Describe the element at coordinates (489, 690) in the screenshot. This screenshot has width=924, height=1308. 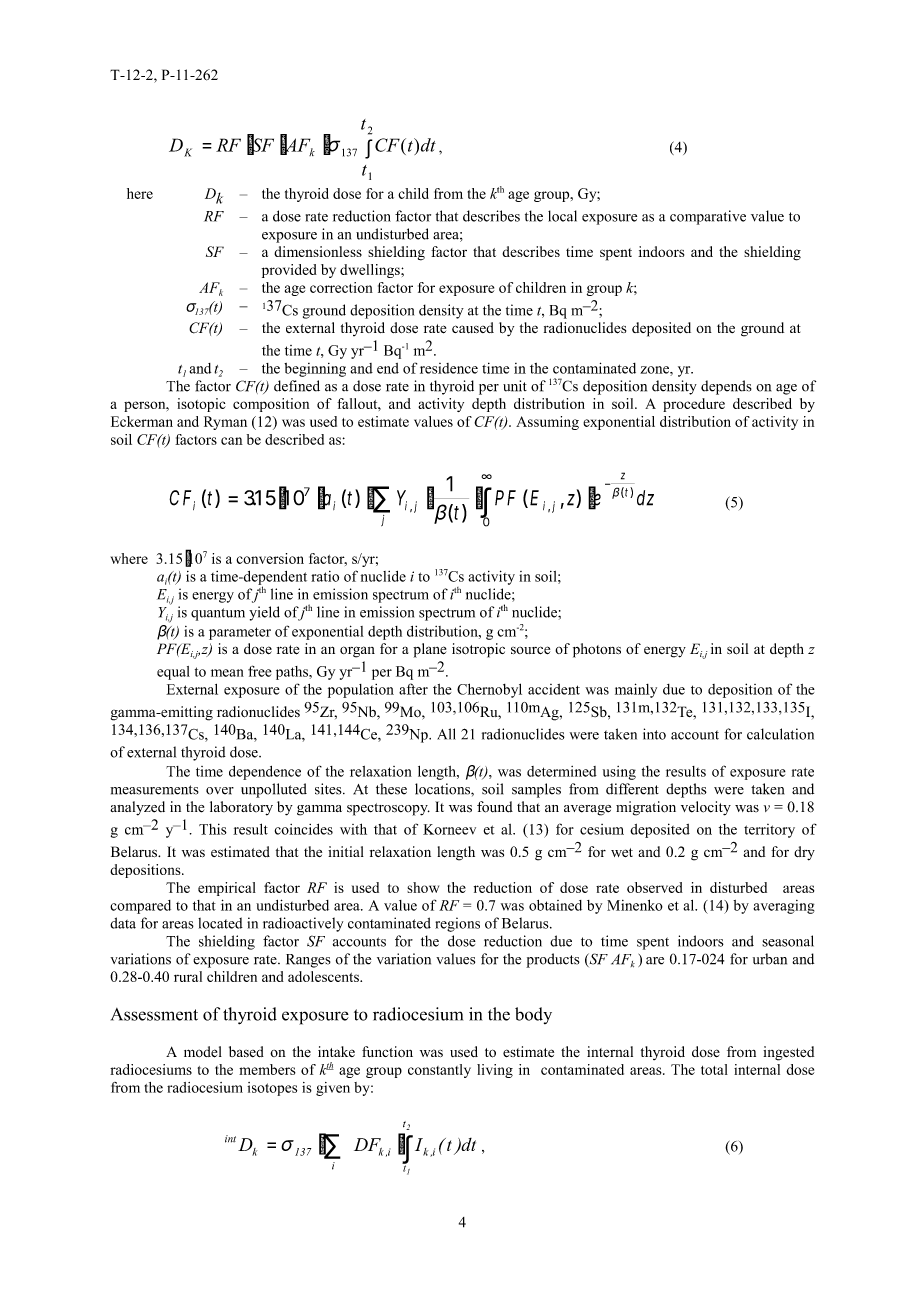
I see `Chernobyl` at that location.
